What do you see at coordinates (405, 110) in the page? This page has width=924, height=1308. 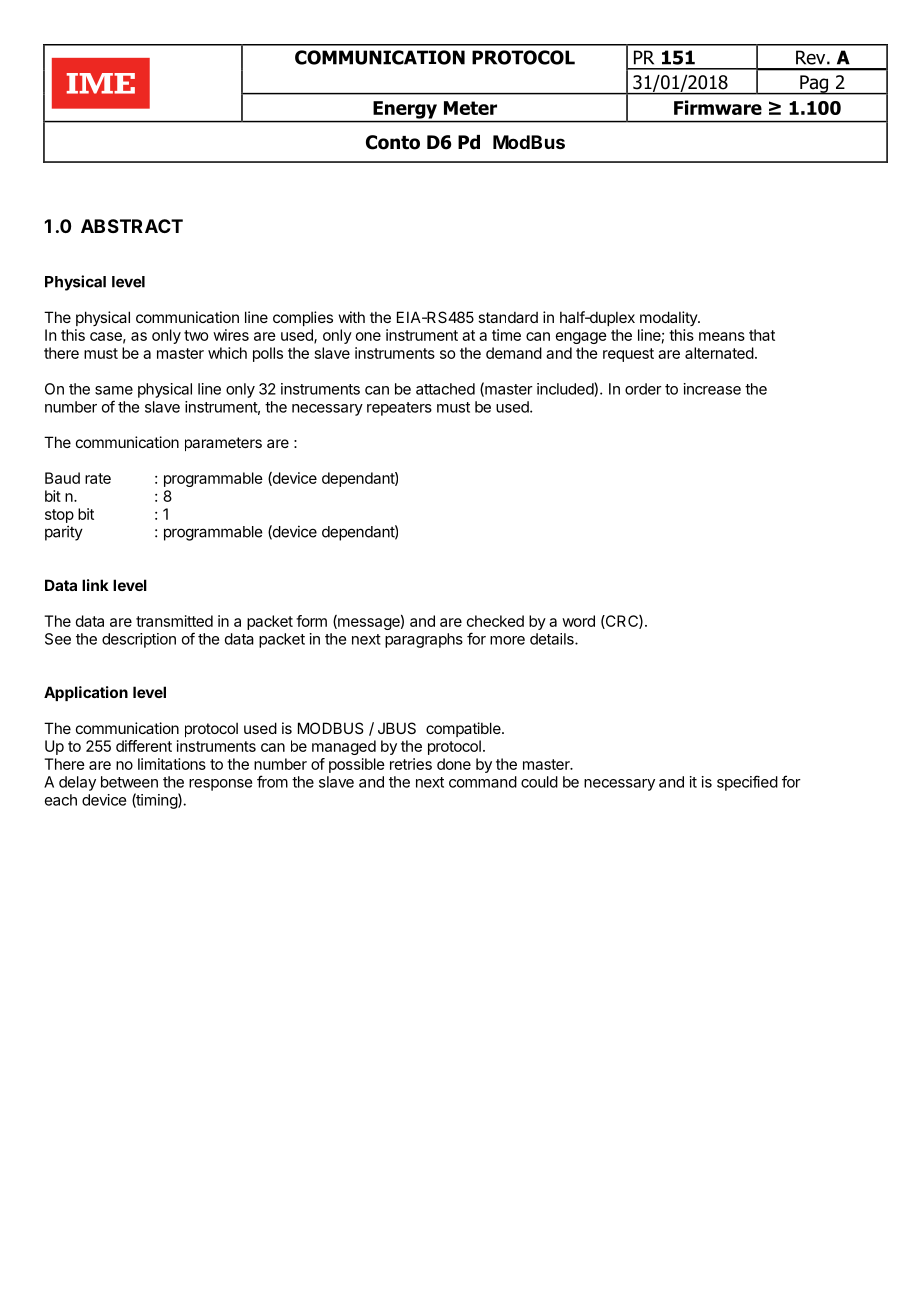 I see `Energy` at bounding box center [405, 110].
